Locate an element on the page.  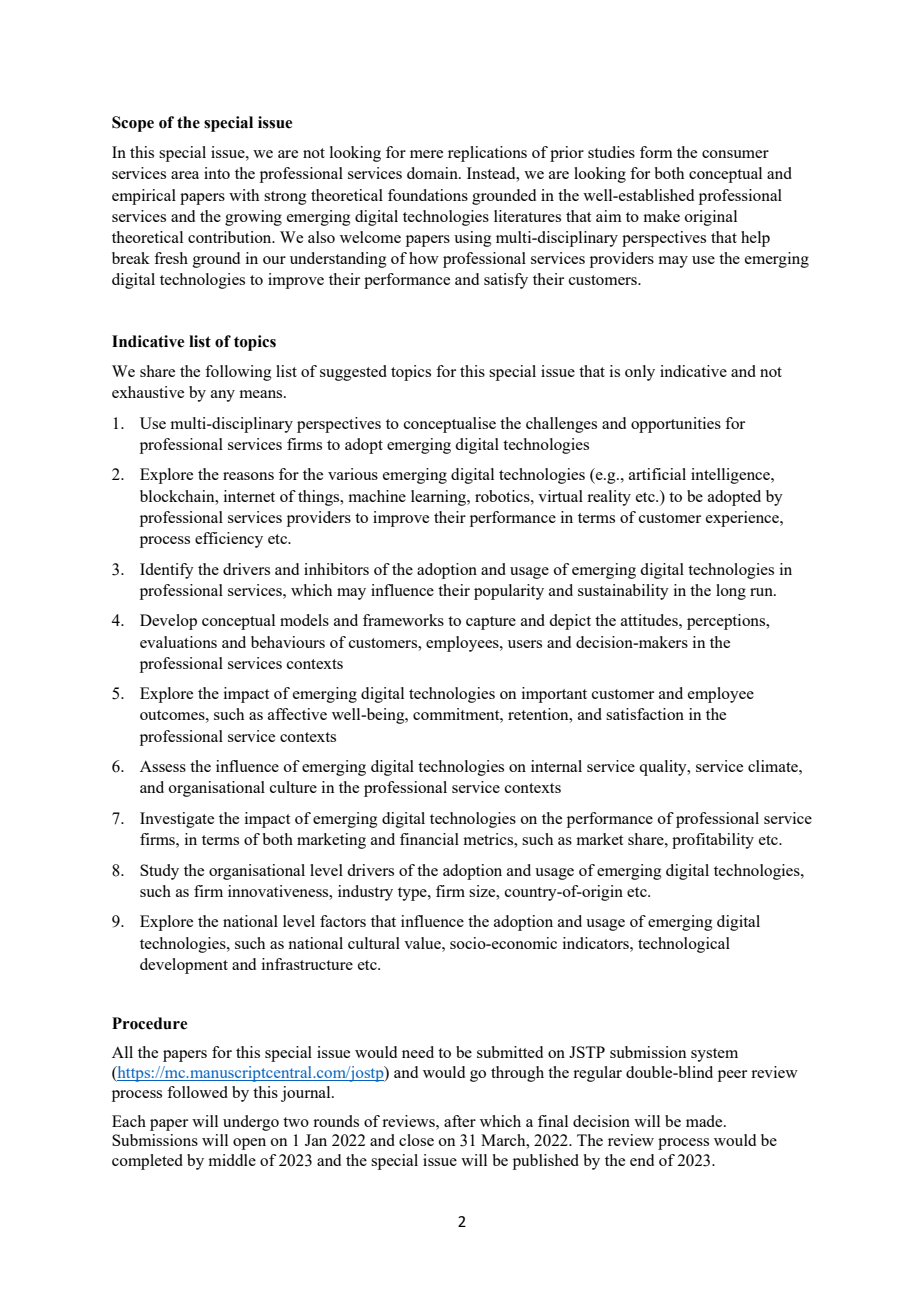
evaluations is located at coordinates (178, 642).
